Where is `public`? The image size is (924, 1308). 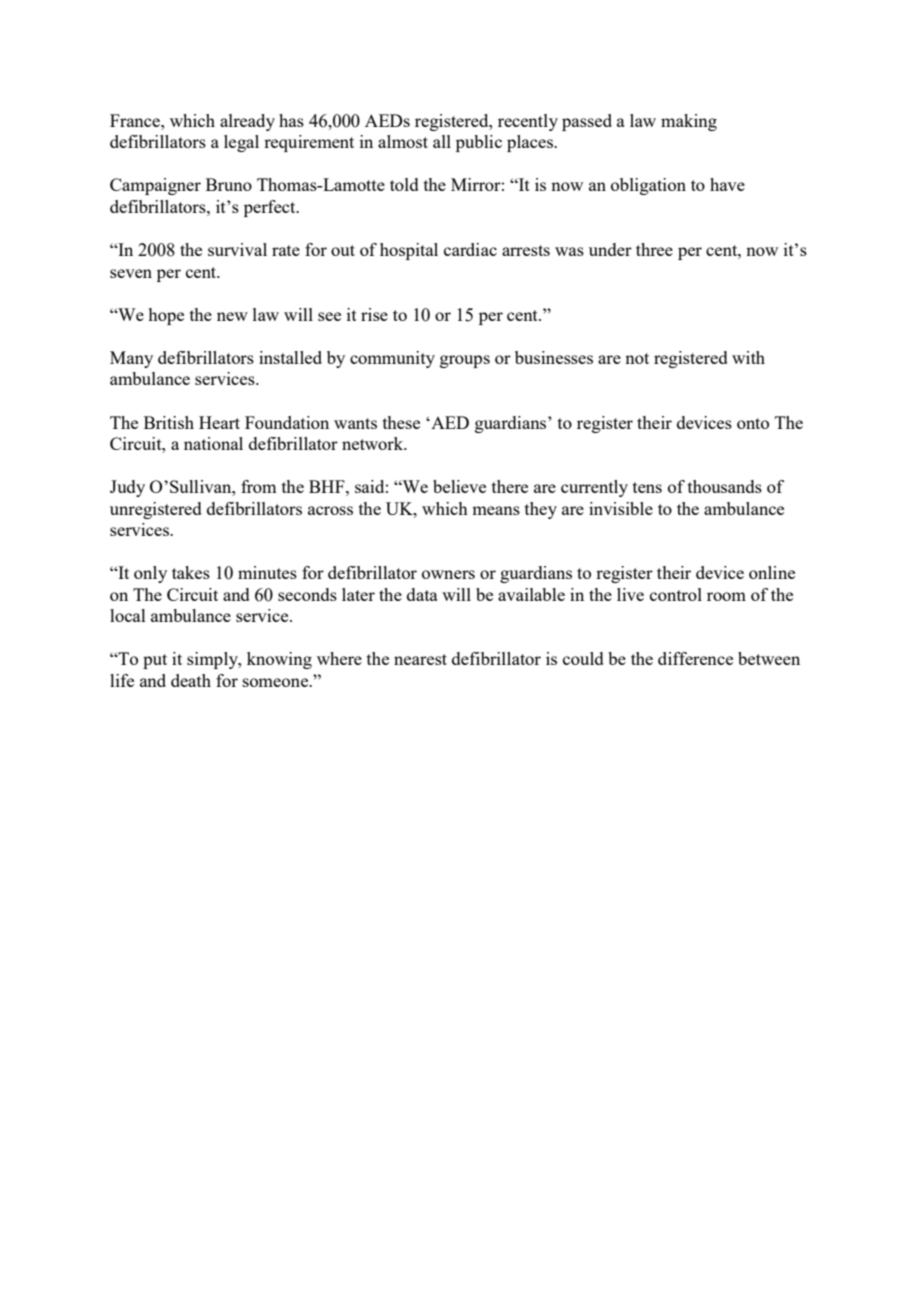 public is located at coordinates (479, 143).
